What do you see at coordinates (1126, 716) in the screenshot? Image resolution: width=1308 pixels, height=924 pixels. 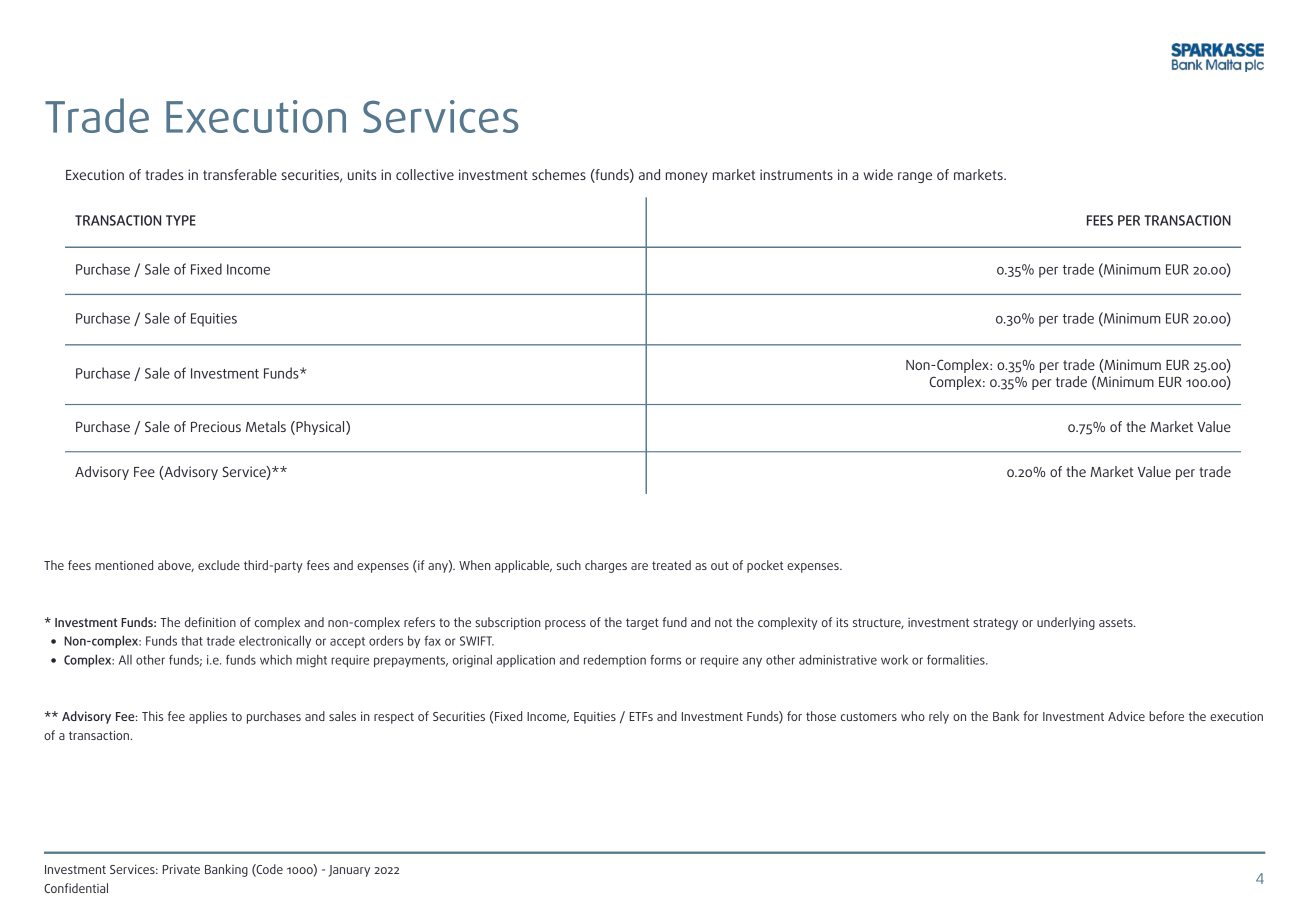 I see `Advice` at bounding box center [1126, 716].
